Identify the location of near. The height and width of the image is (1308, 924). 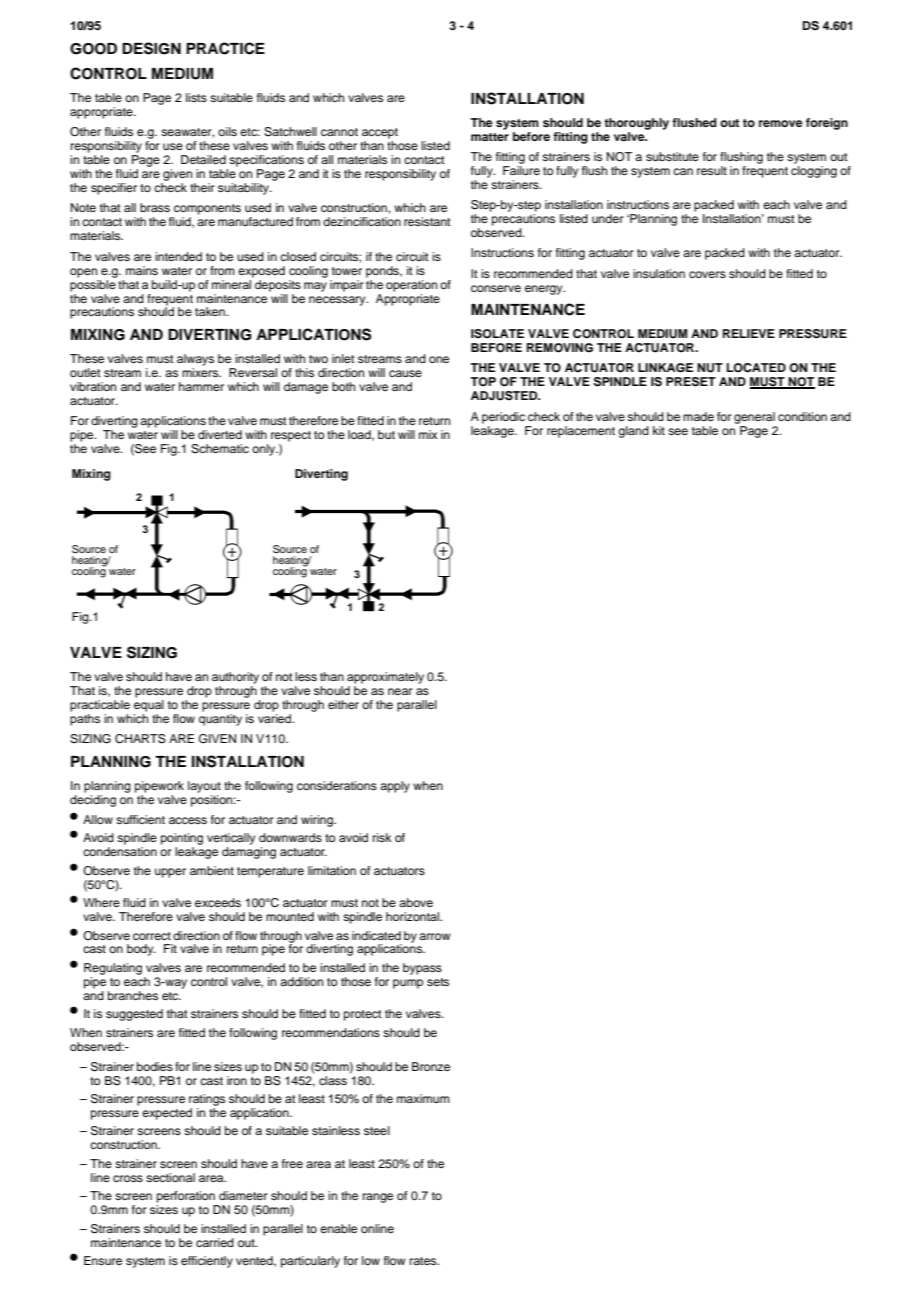
(400, 691).
